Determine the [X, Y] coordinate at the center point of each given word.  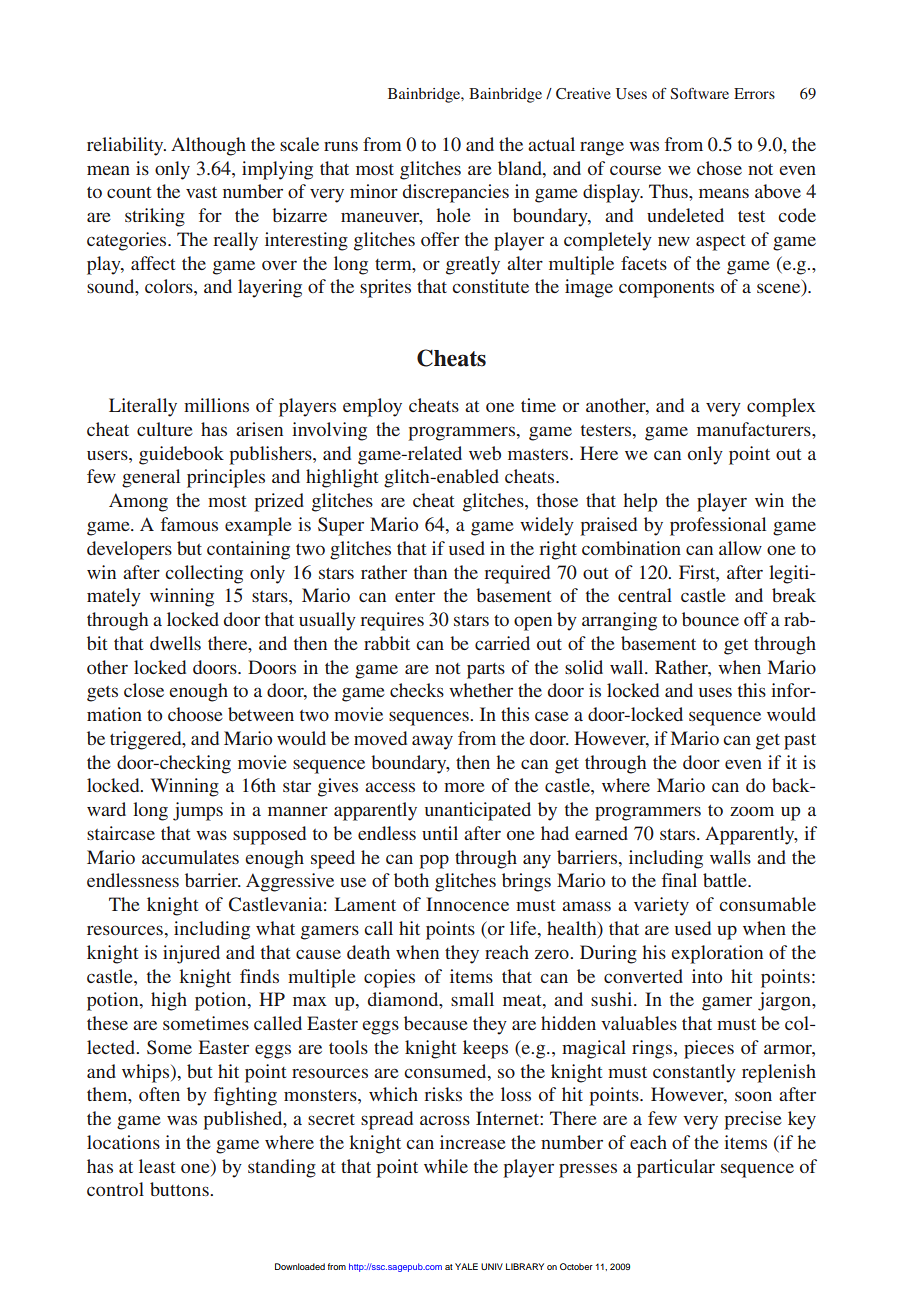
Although [208, 146]
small [472, 999]
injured [191, 954]
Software [699, 94]
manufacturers [755, 429]
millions [216, 405]
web [485, 453]
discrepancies [456, 193]
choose [195, 714]
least [157, 1166]
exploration [717, 954]
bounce [710, 619]
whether [481, 690]
